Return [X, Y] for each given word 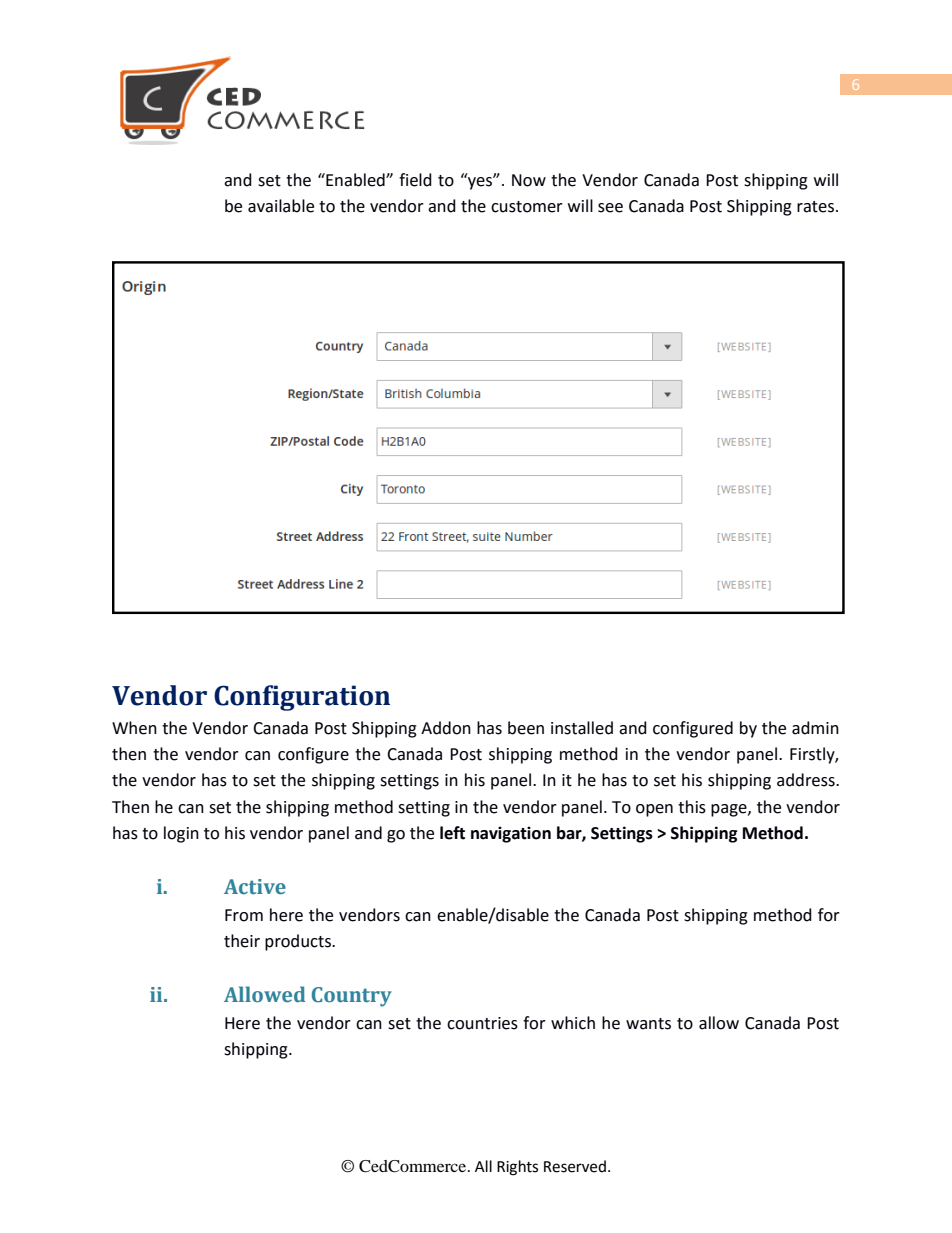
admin [815, 728]
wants [648, 1024]
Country [352, 997]
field [415, 180]
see [610, 208]
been [526, 728]
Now [529, 180]
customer [527, 207]
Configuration [302, 698]
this [692, 807]
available [281, 206]
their [242, 941]
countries [482, 1023]
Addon [446, 728]
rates [817, 207]
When [134, 728]
